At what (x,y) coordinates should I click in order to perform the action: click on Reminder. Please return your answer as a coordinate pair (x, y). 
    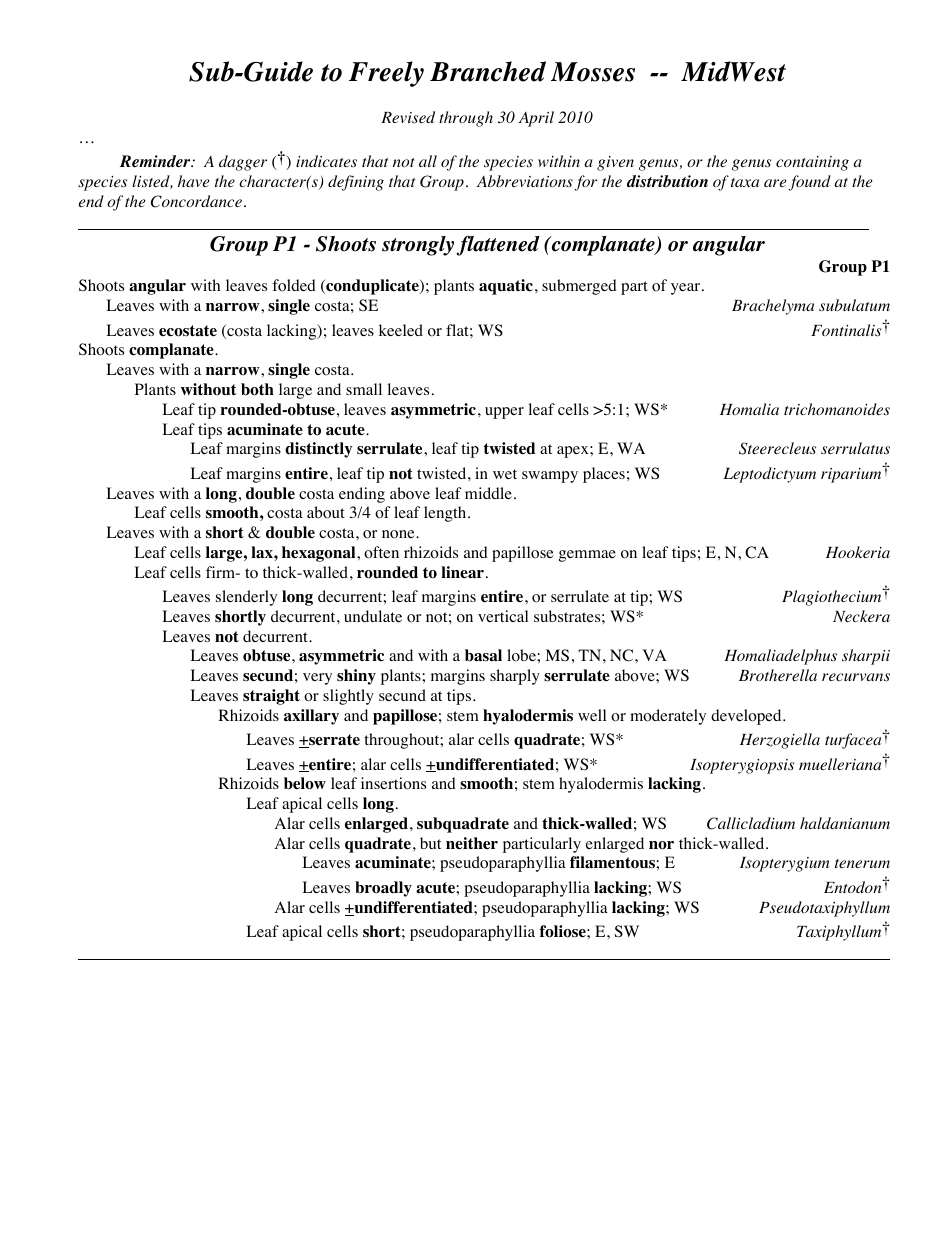
    Looking at the image, I should click on (156, 161).
